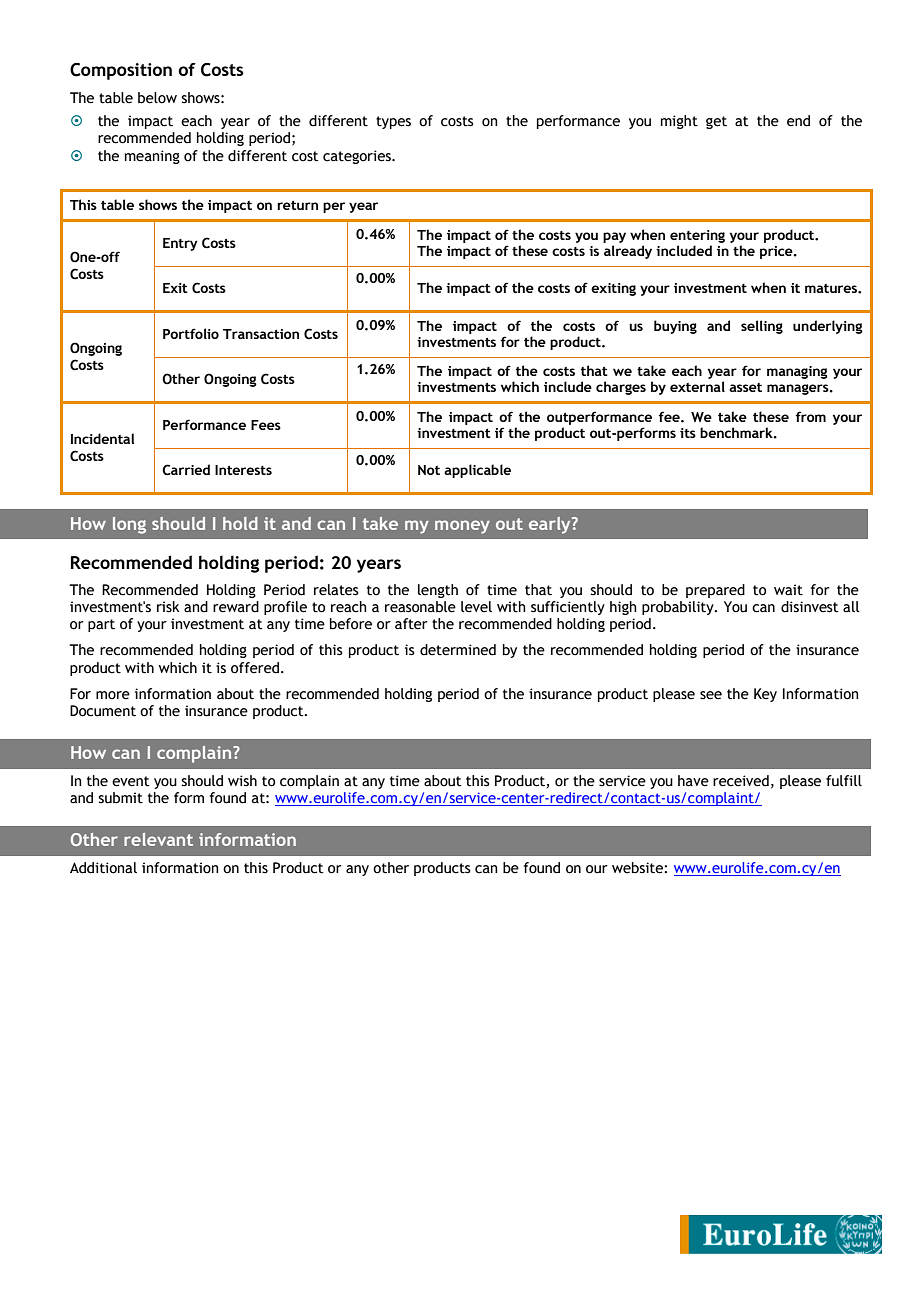 The height and width of the page is (1308, 924). Describe the element at coordinates (765, 695) in the page. I see `Key` at that location.
